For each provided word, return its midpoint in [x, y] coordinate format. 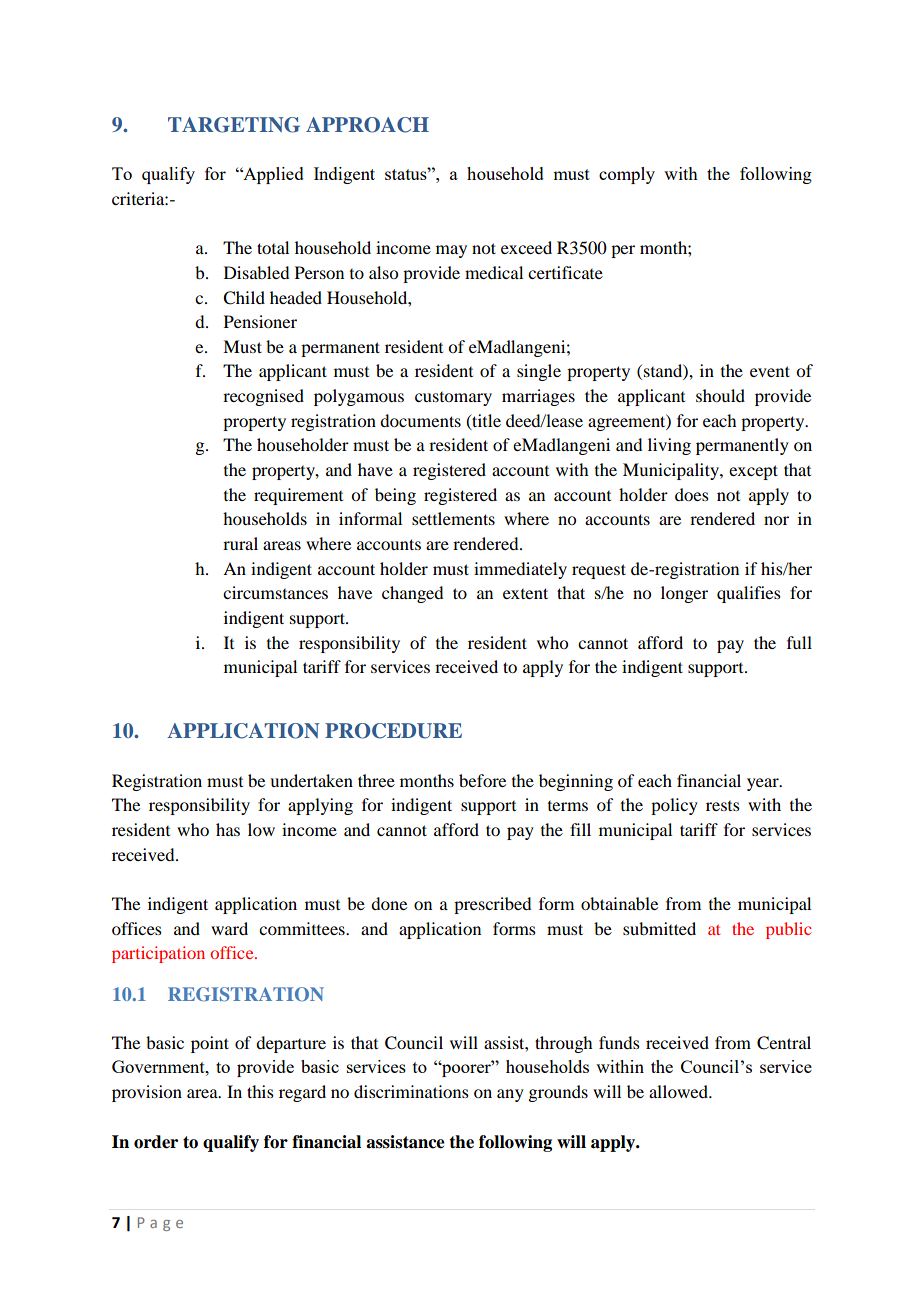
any [510, 1095]
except [753, 472]
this [260, 1091]
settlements [453, 518]
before [482, 780]
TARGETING [234, 125]
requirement [298, 496]
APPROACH [367, 125]
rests [723, 806]
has [228, 829]
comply [627, 175]
